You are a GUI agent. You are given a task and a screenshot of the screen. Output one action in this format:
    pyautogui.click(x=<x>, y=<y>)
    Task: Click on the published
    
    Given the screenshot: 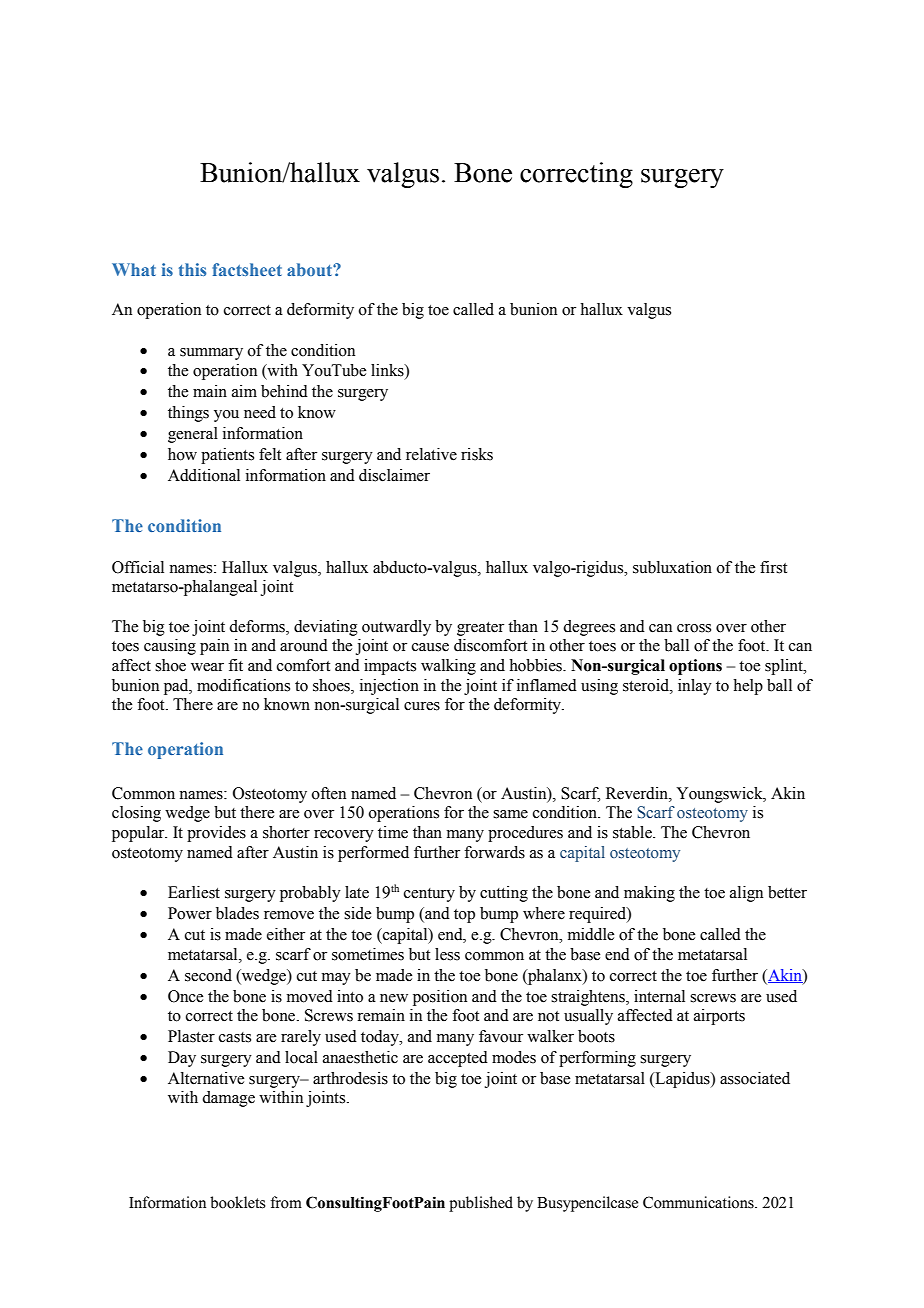 What is the action you would take?
    pyautogui.click(x=481, y=1204)
